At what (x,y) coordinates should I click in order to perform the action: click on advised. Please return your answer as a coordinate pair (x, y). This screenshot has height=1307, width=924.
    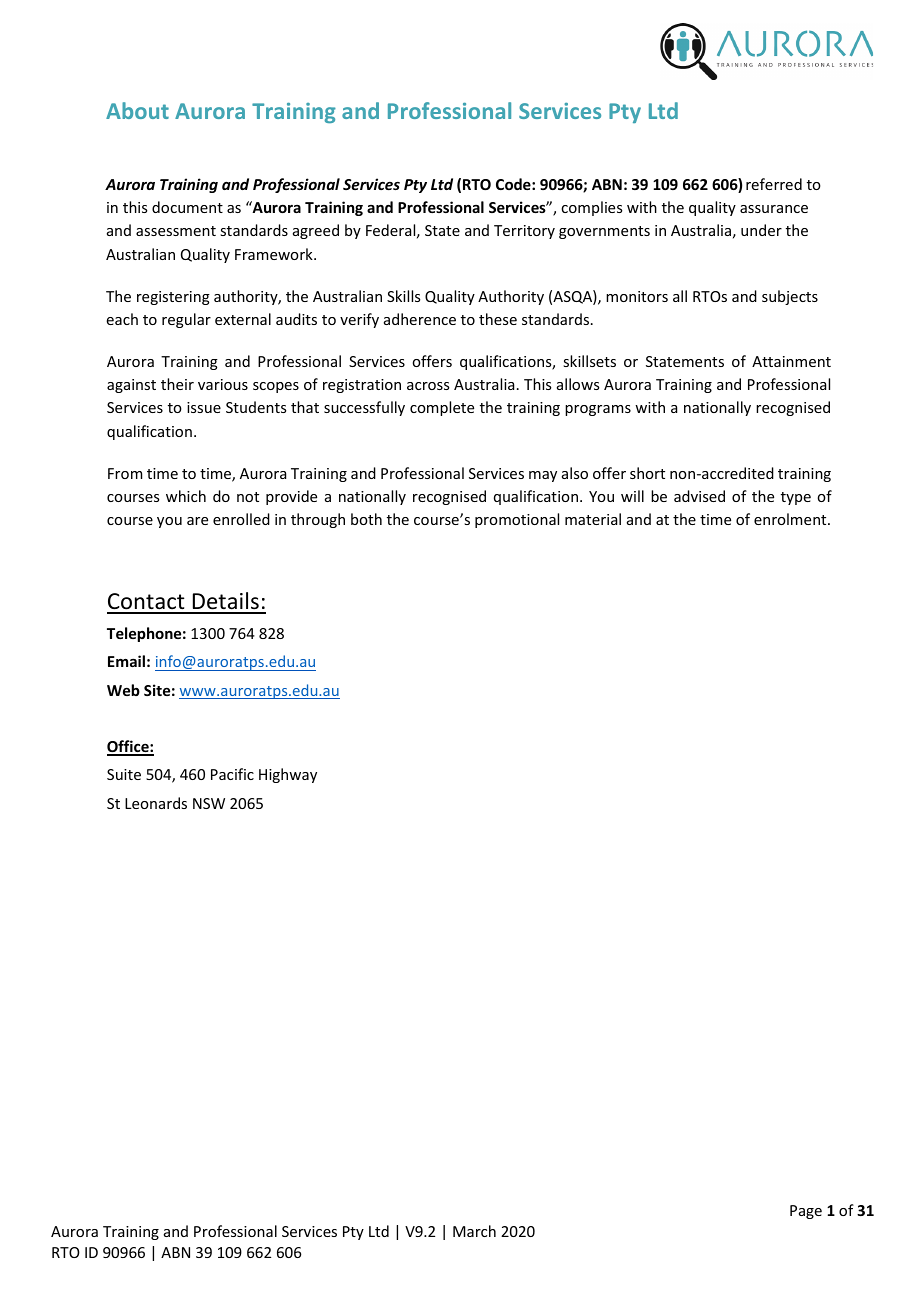
    Looking at the image, I should click on (699, 496).
